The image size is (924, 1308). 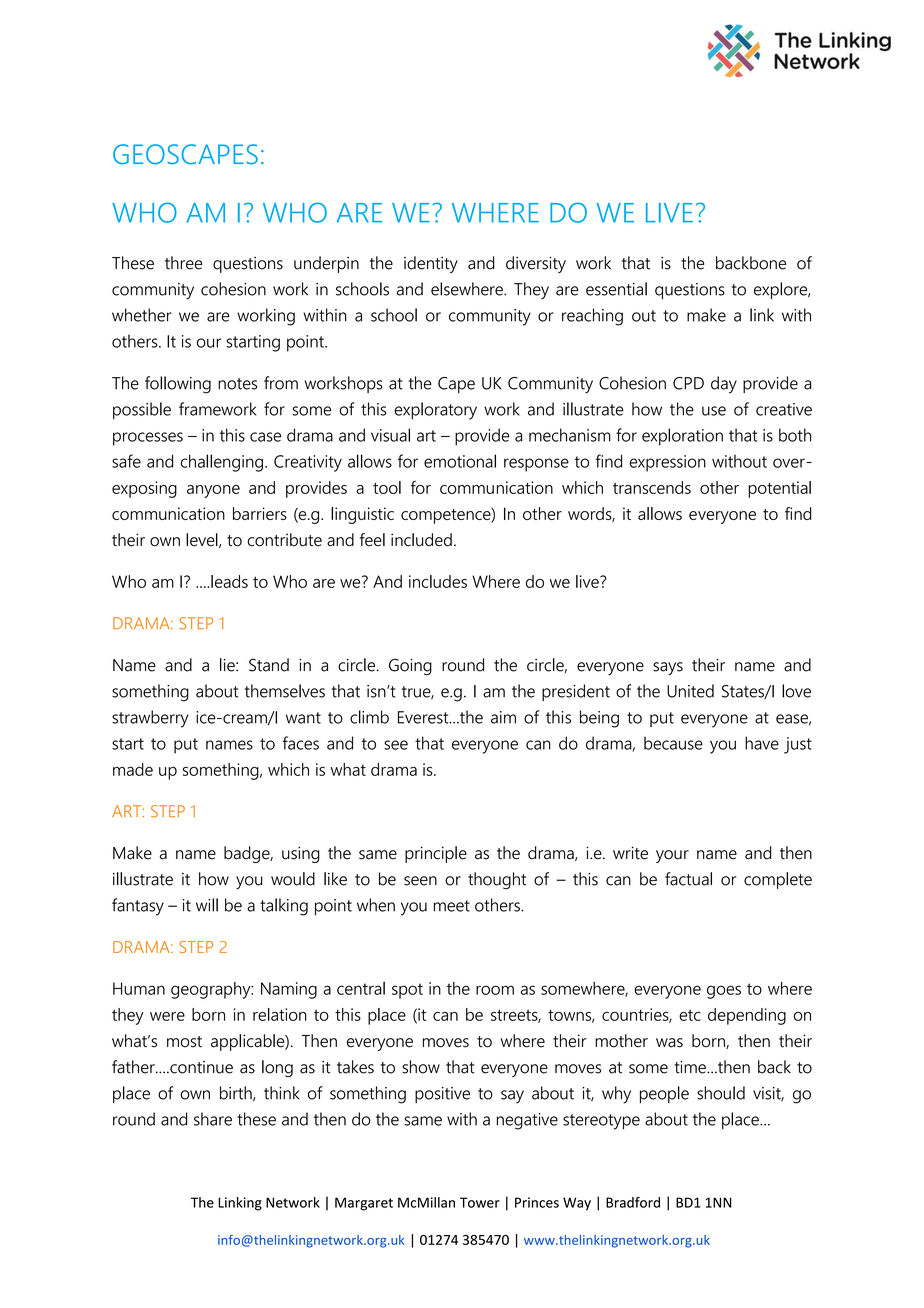 I want to click on factual, so click(x=688, y=879).
